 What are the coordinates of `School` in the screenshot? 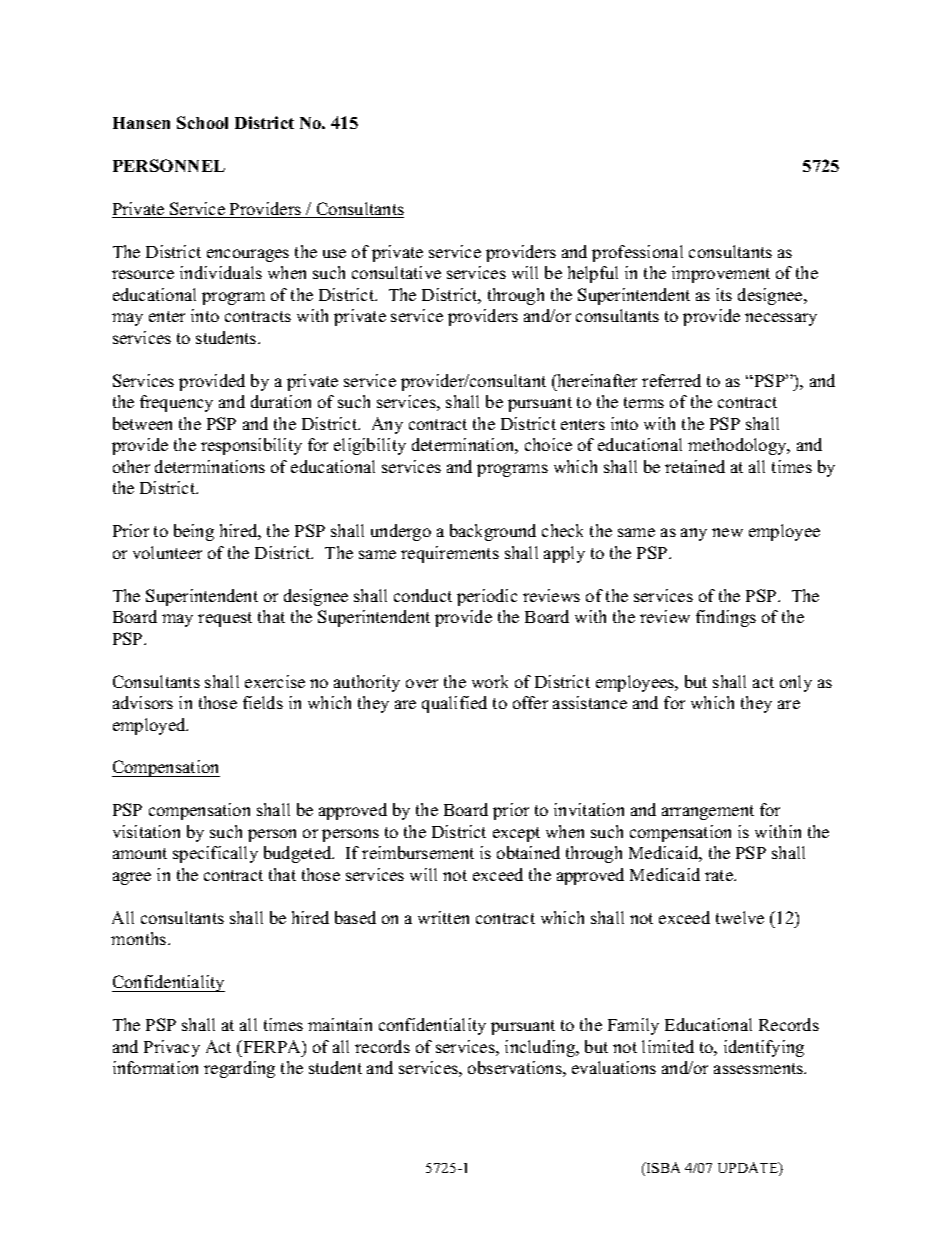 It's located at (202, 122).
